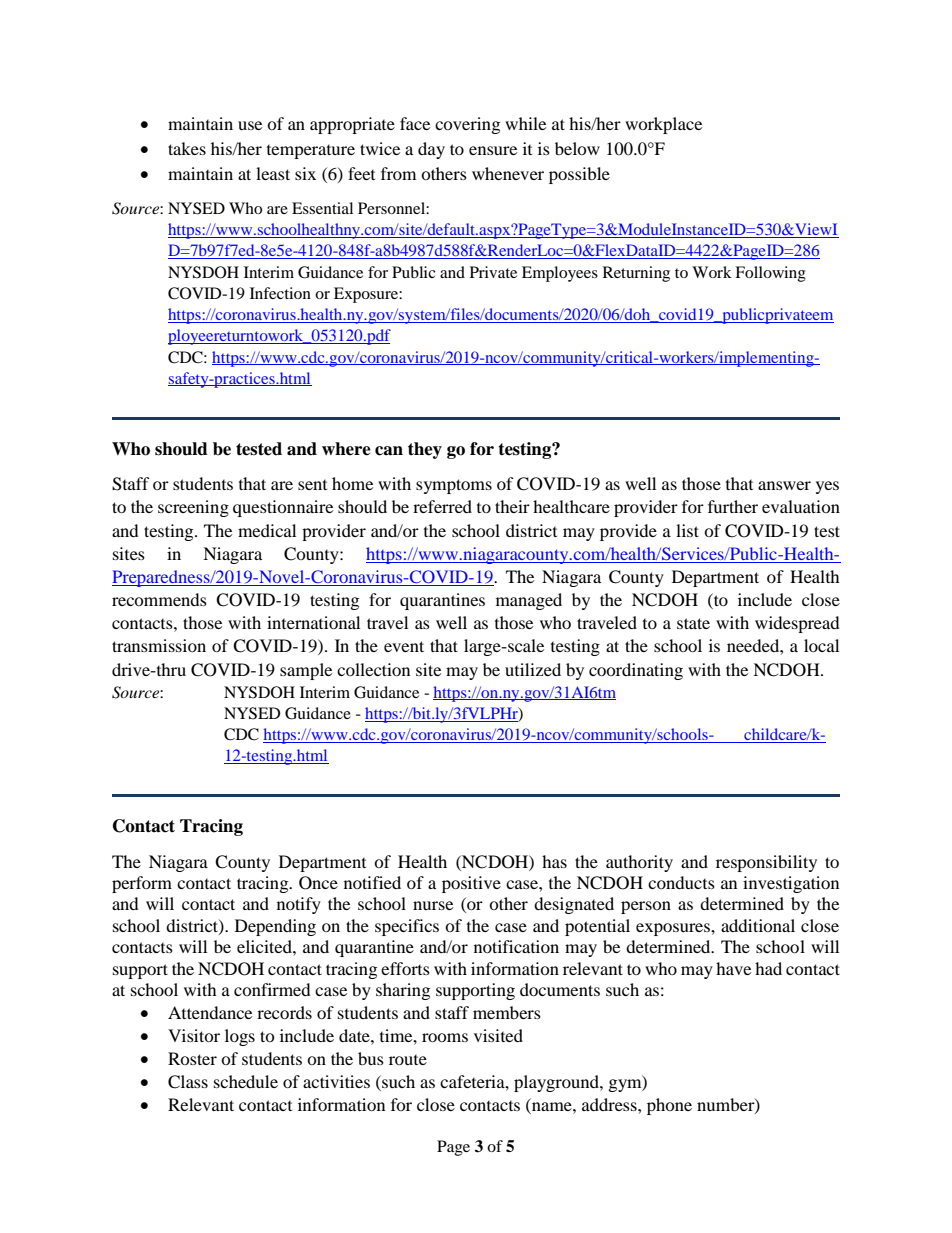  Describe the element at coordinates (246, 1081) in the image. I see `schedule` at that location.
